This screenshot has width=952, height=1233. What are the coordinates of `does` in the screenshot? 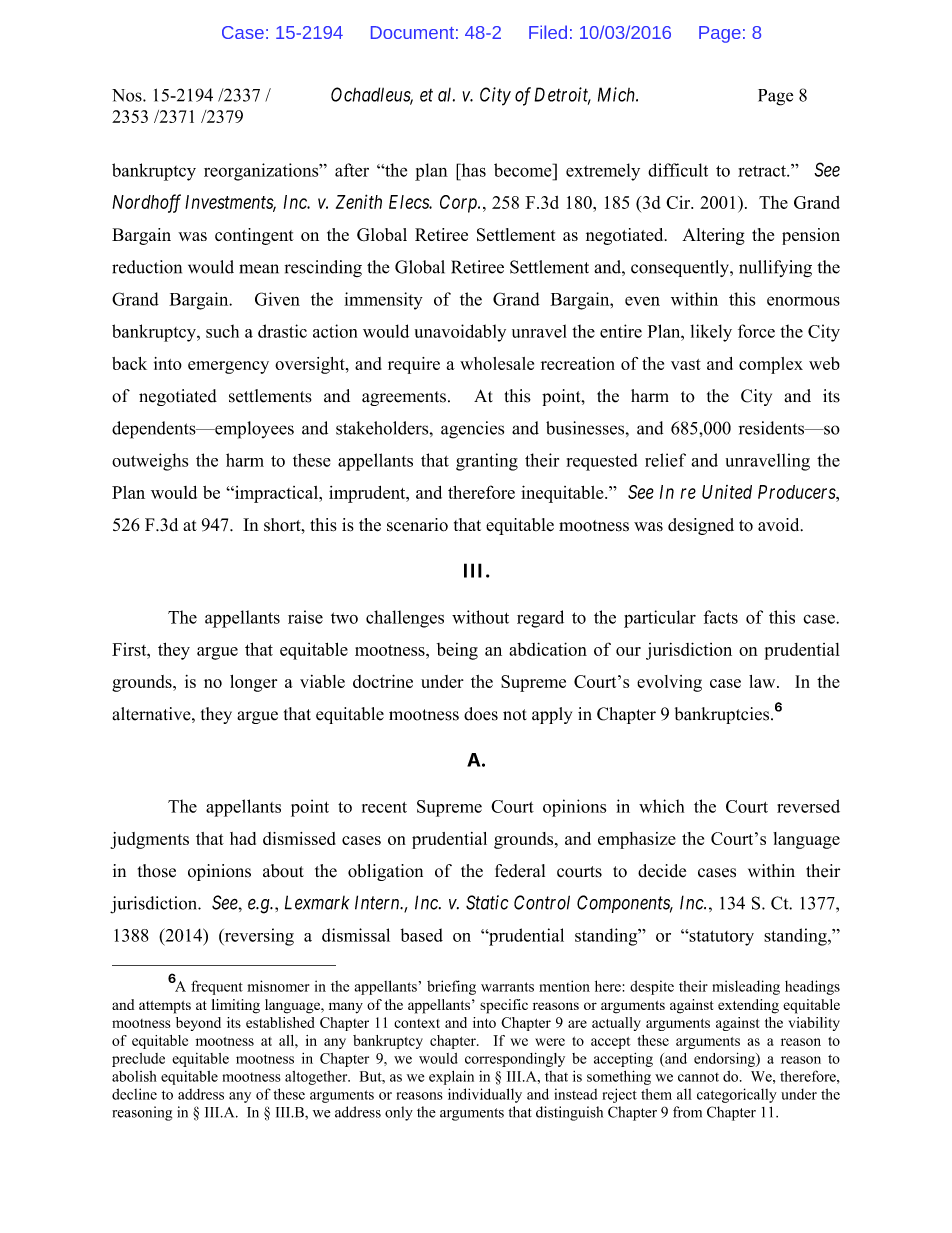 It's located at (481, 714).
